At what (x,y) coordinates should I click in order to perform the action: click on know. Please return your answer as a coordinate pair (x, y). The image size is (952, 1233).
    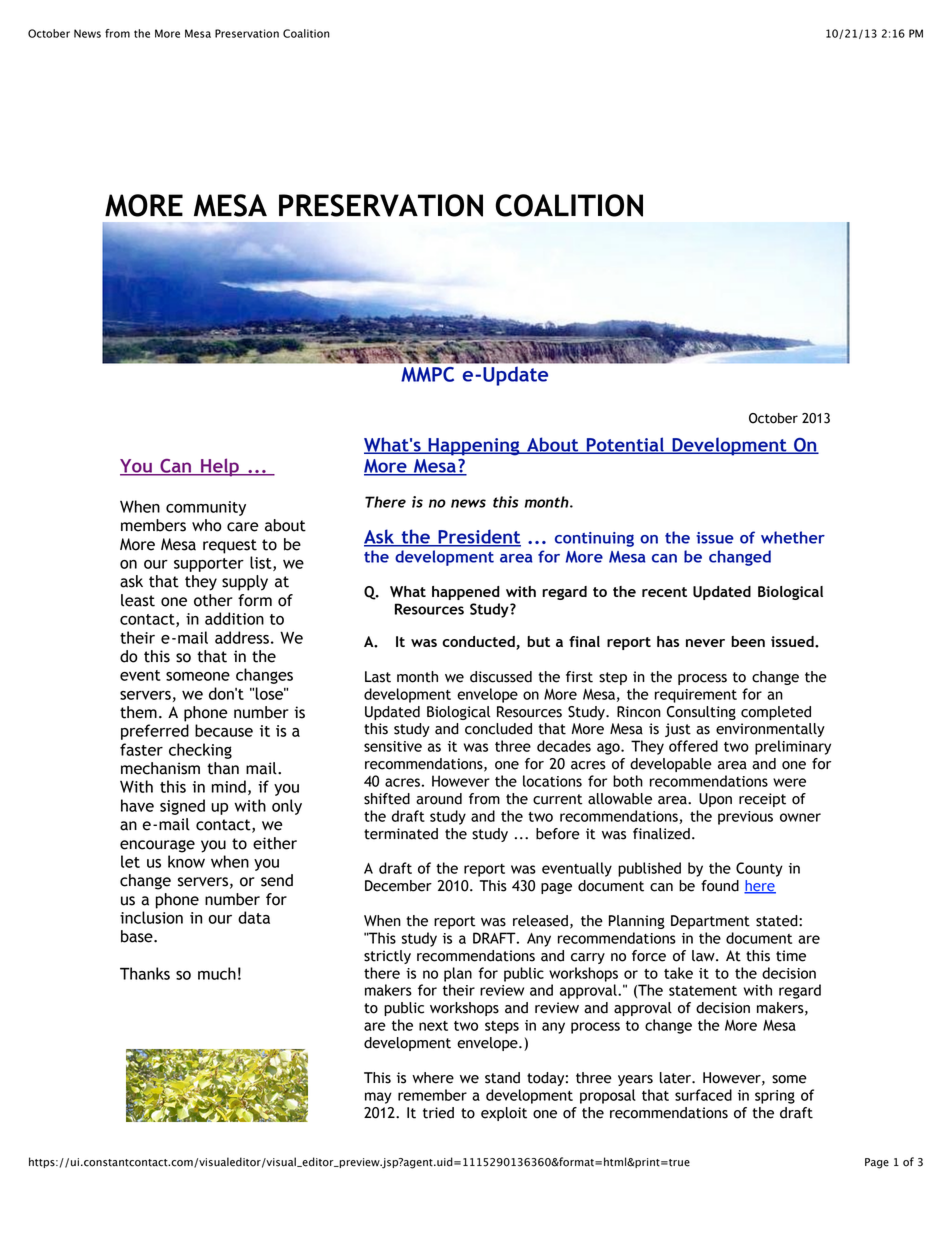
    Looking at the image, I should click on (186, 861).
